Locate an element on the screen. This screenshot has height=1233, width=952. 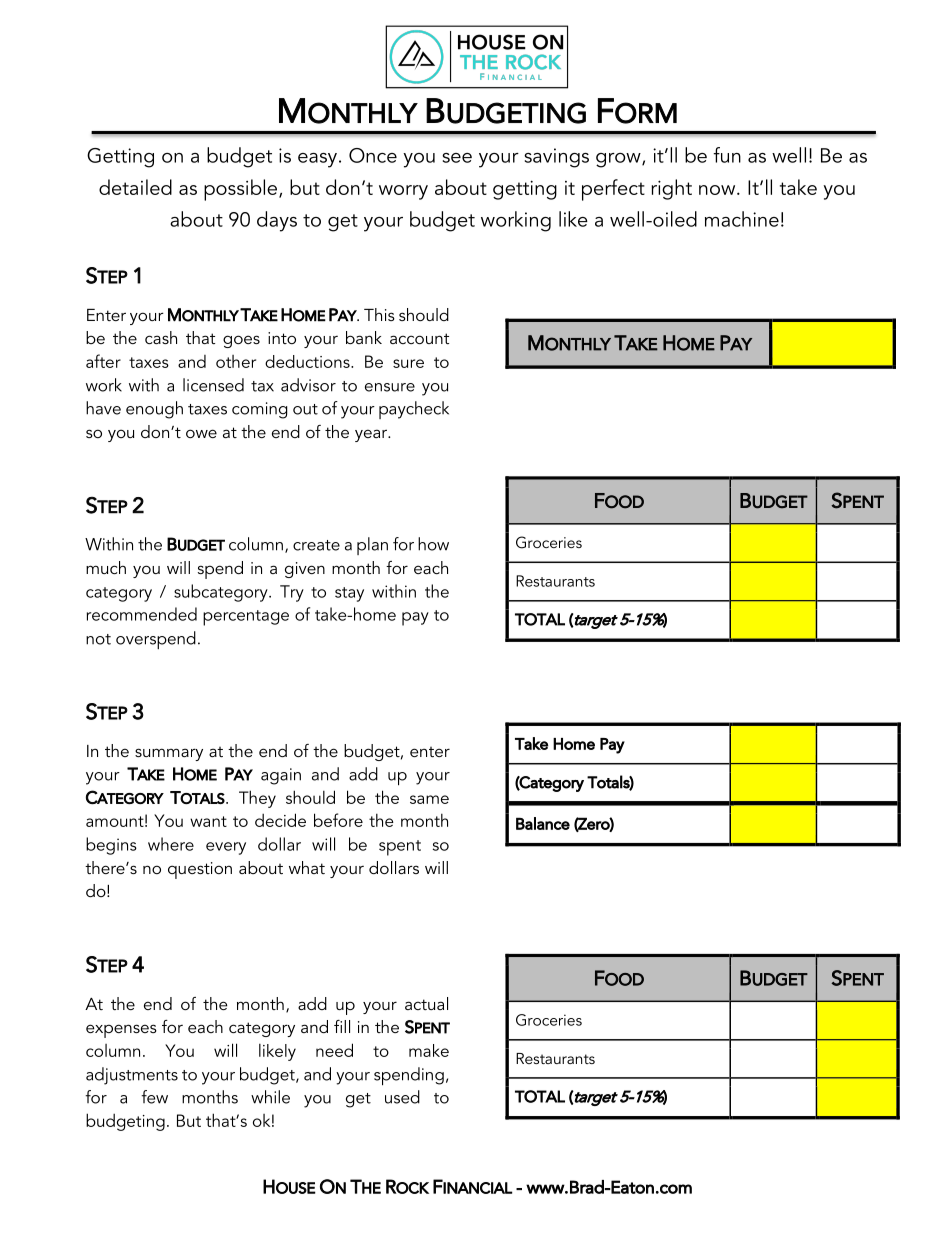
right is located at coordinates (671, 189).
